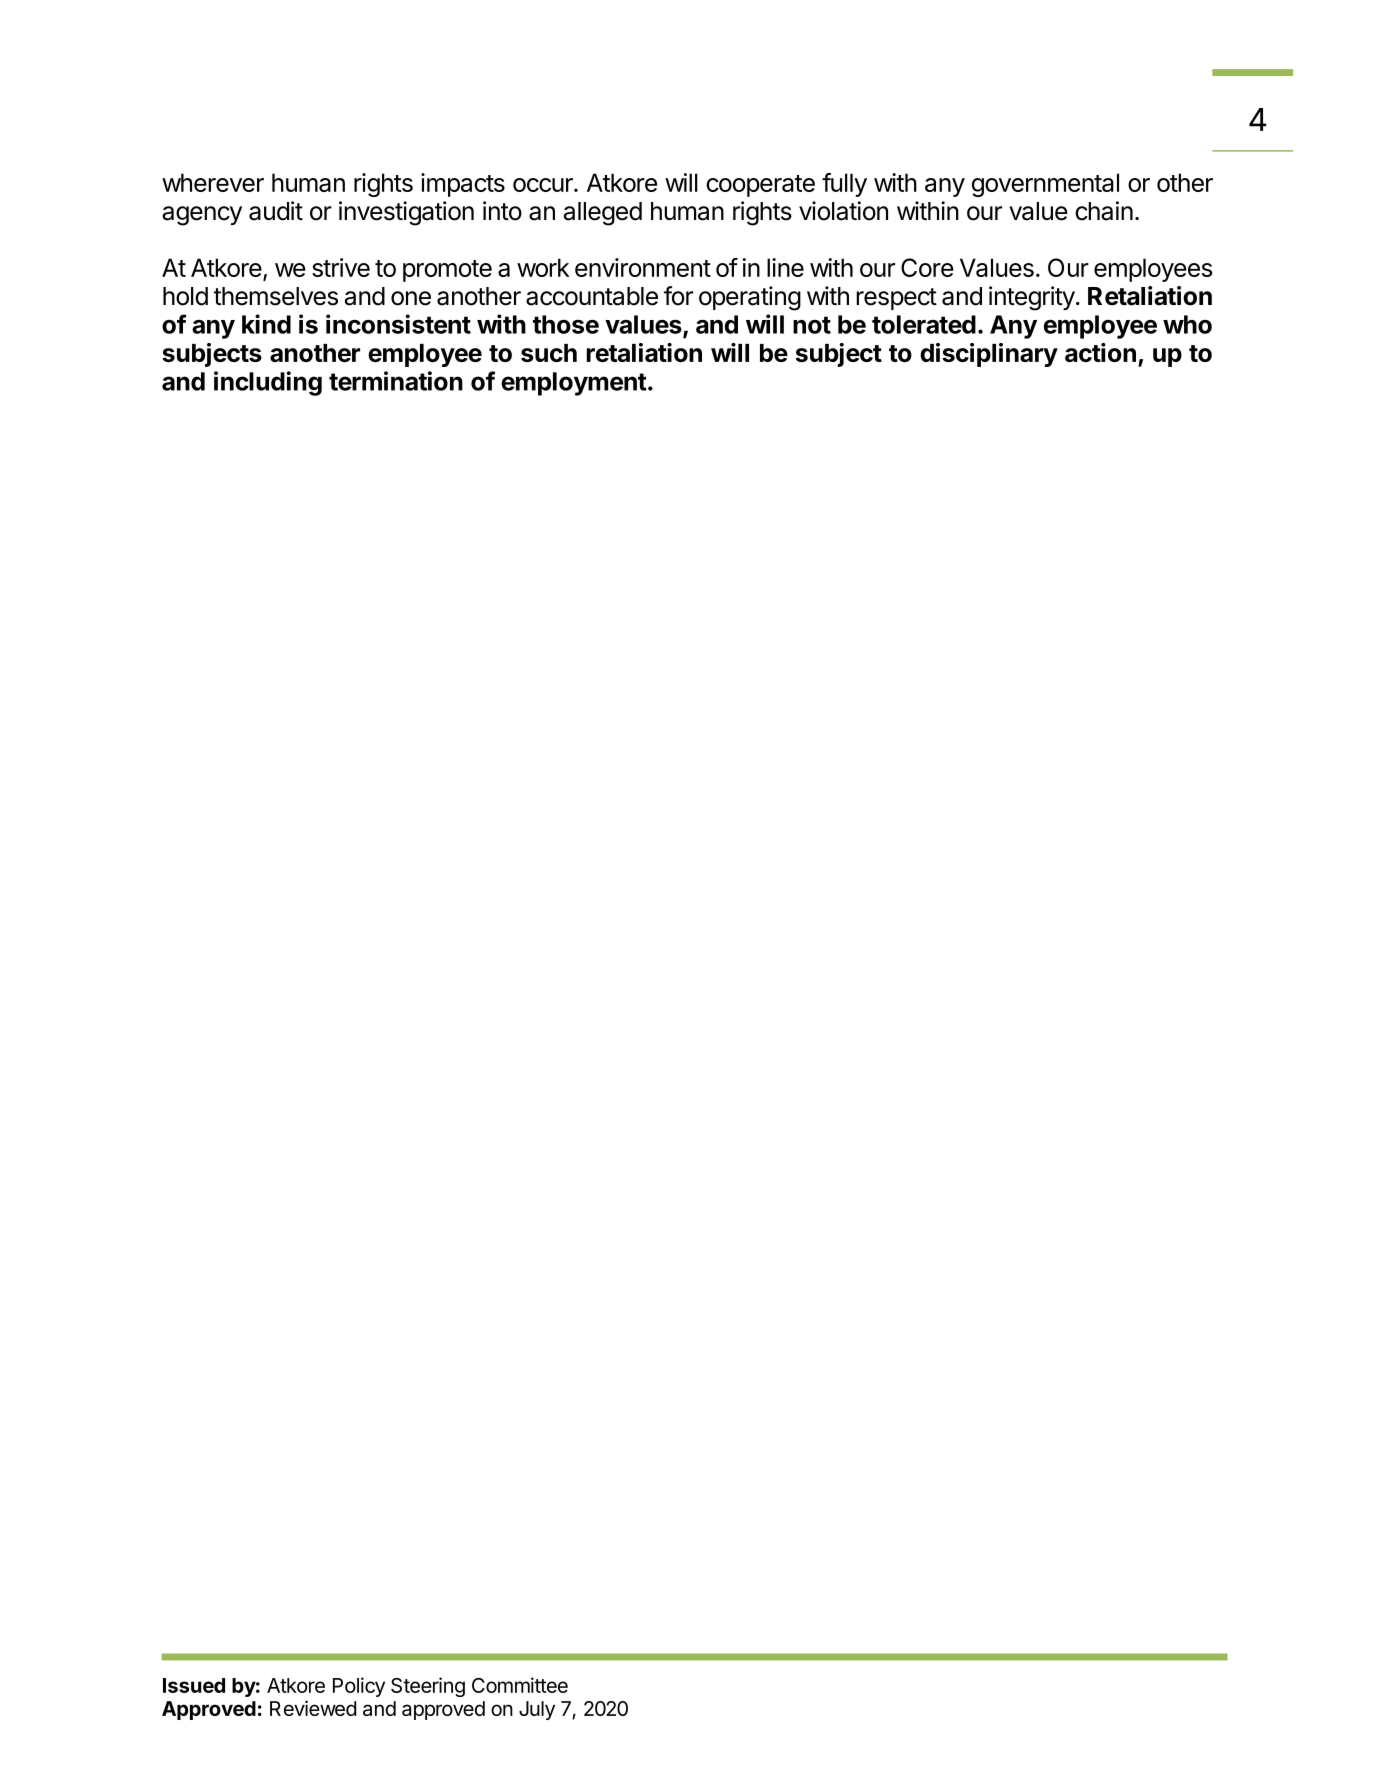  What do you see at coordinates (1100, 352) in the screenshot?
I see `action` at bounding box center [1100, 352].
